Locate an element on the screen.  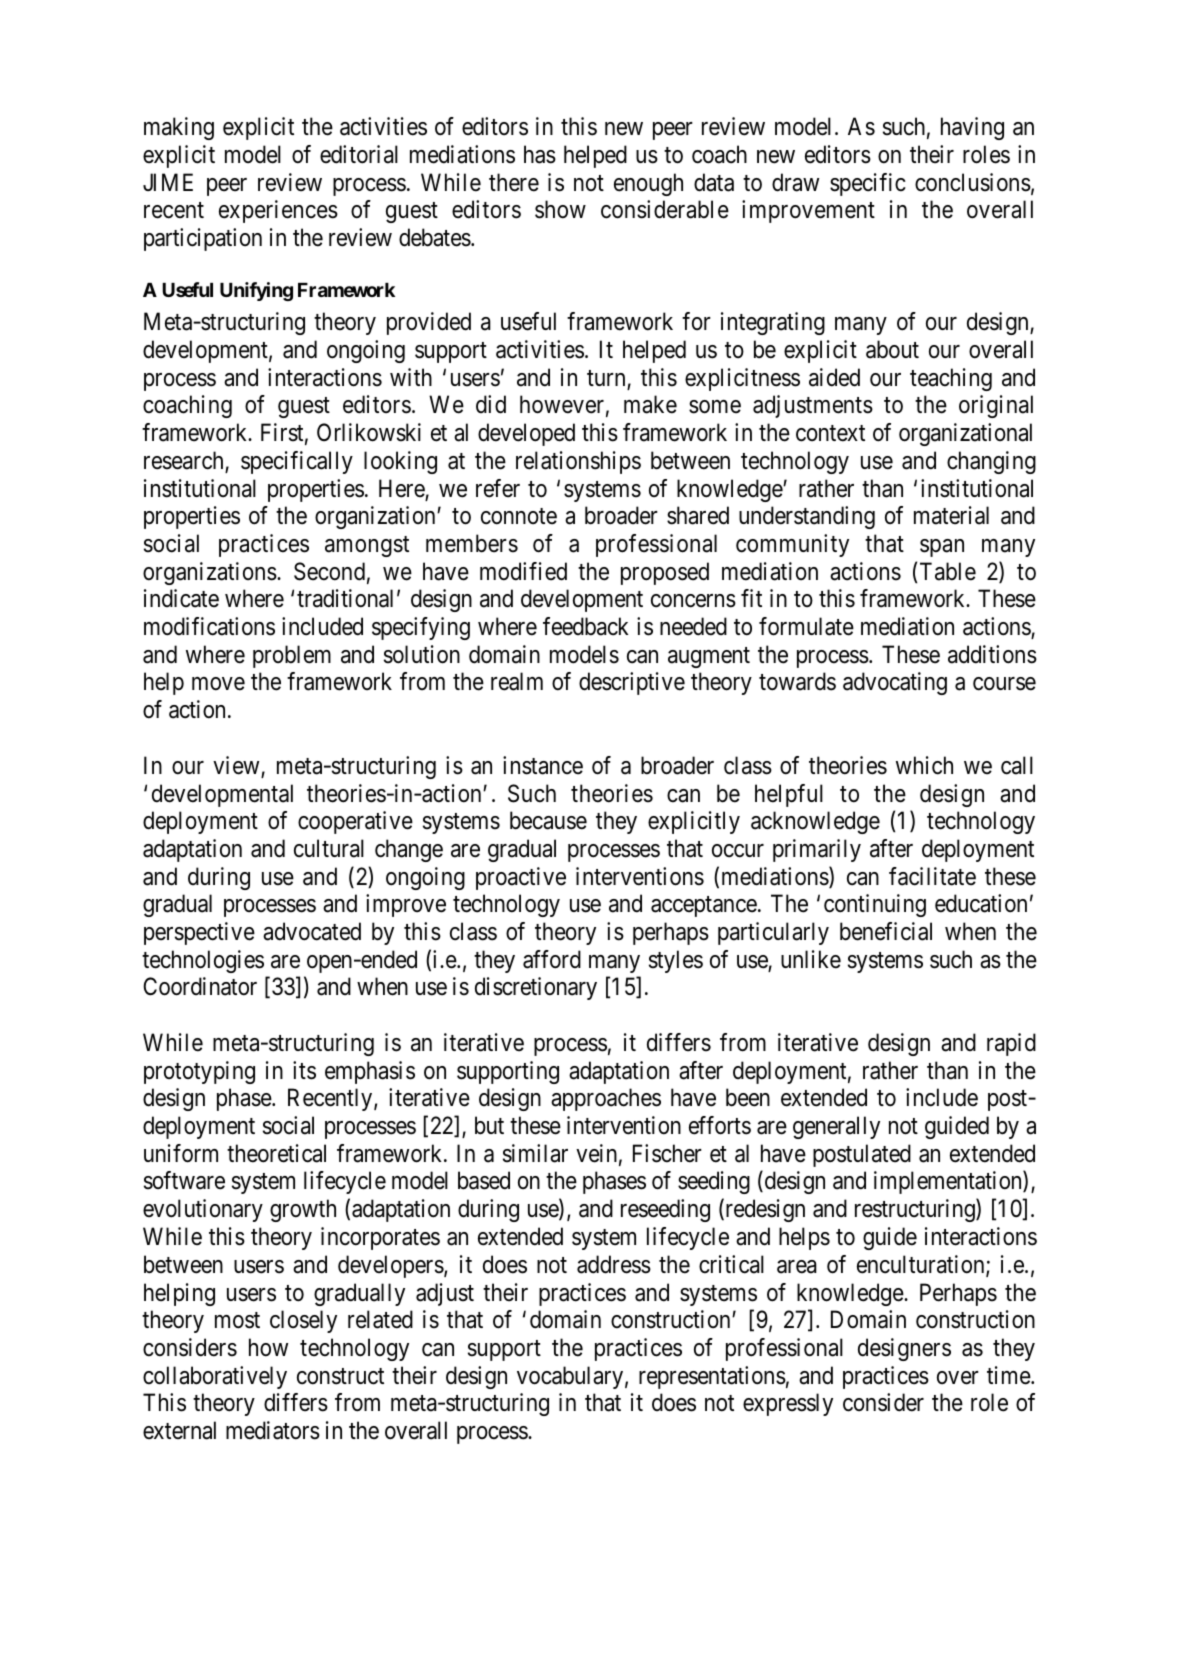
representations is located at coordinates (712, 1377).
